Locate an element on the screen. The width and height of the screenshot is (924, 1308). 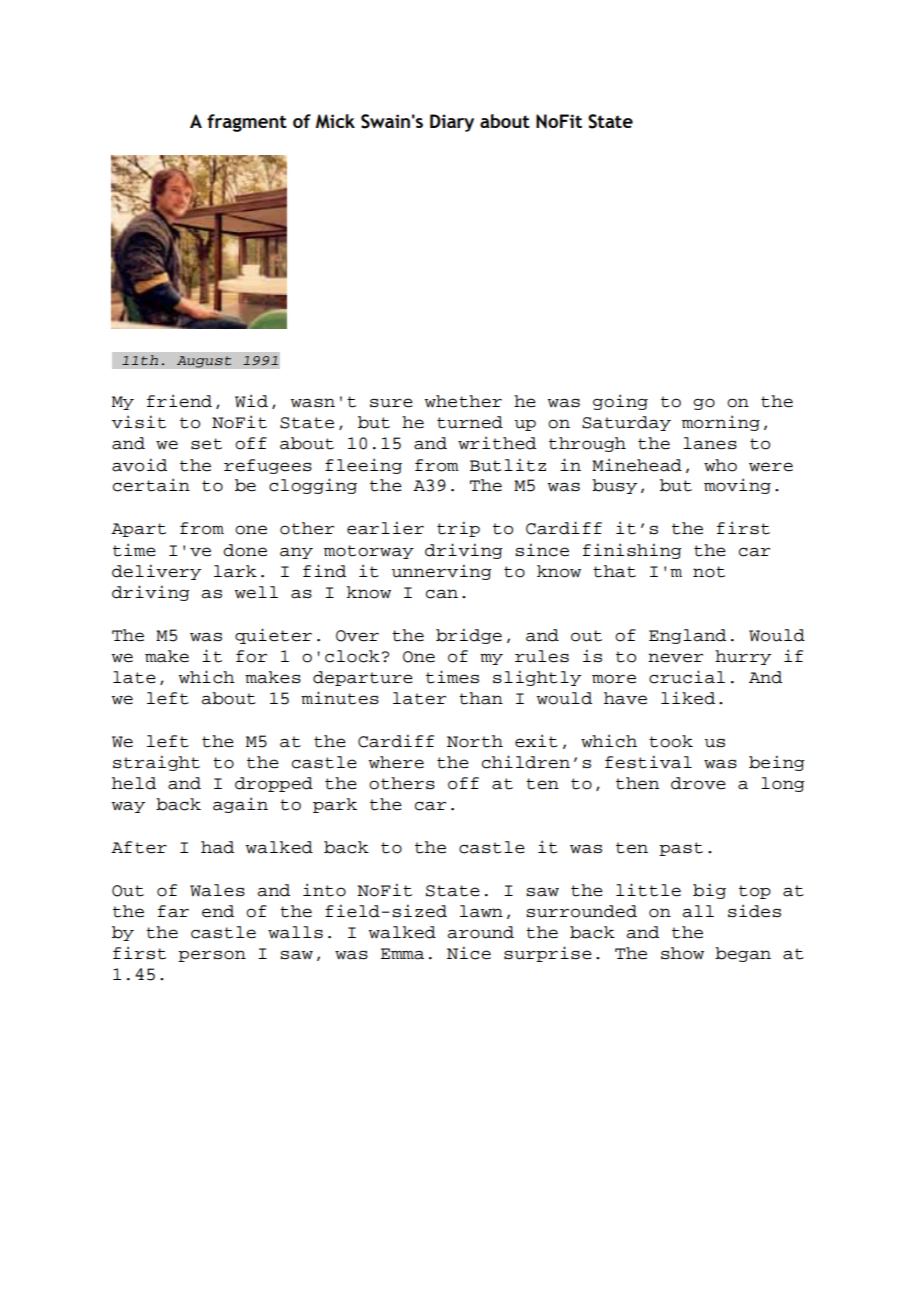
took is located at coordinates (671, 741).
